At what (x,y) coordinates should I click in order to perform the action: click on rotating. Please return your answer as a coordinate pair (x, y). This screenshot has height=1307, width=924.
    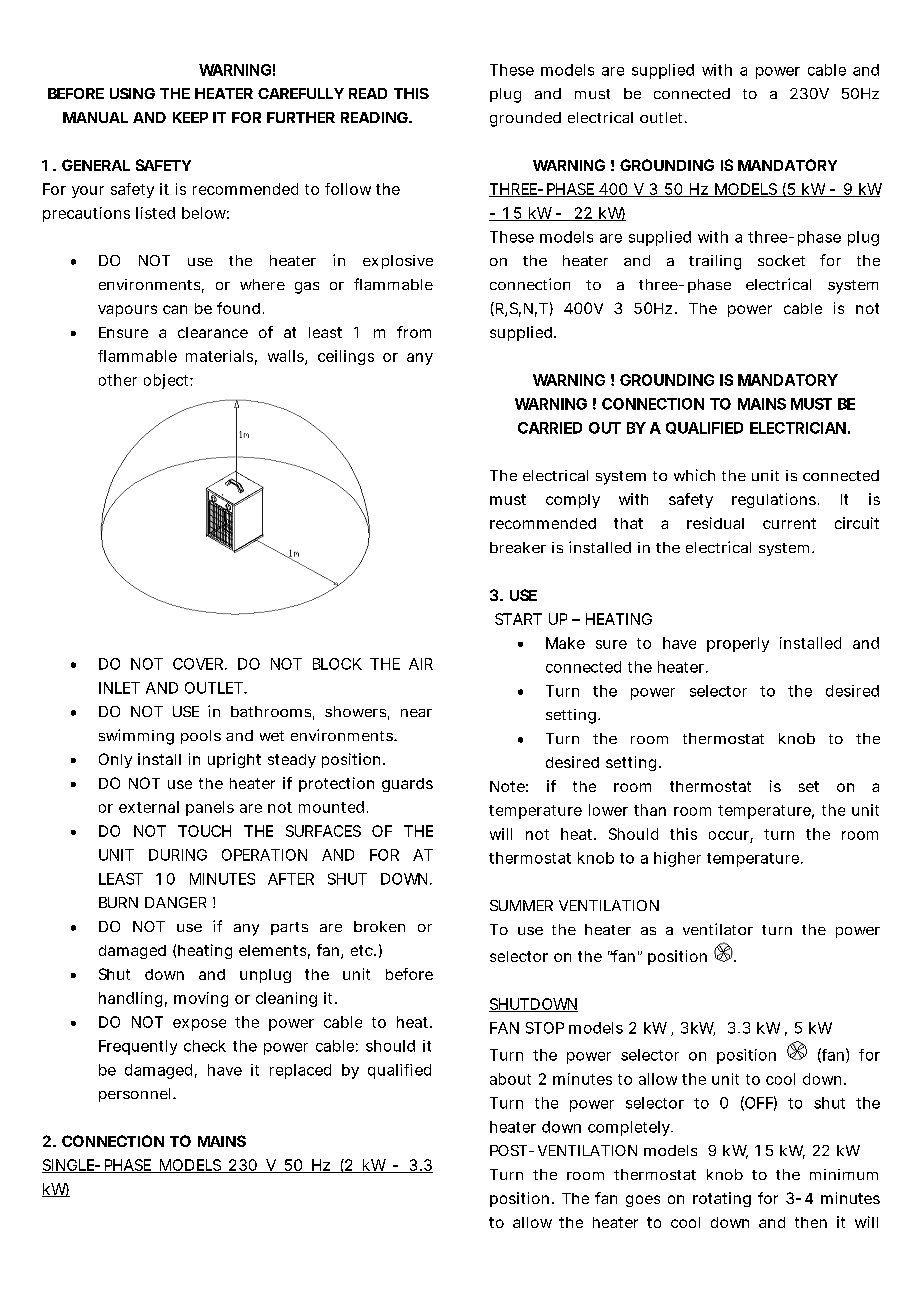
    Looking at the image, I should click on (722, 1199).
